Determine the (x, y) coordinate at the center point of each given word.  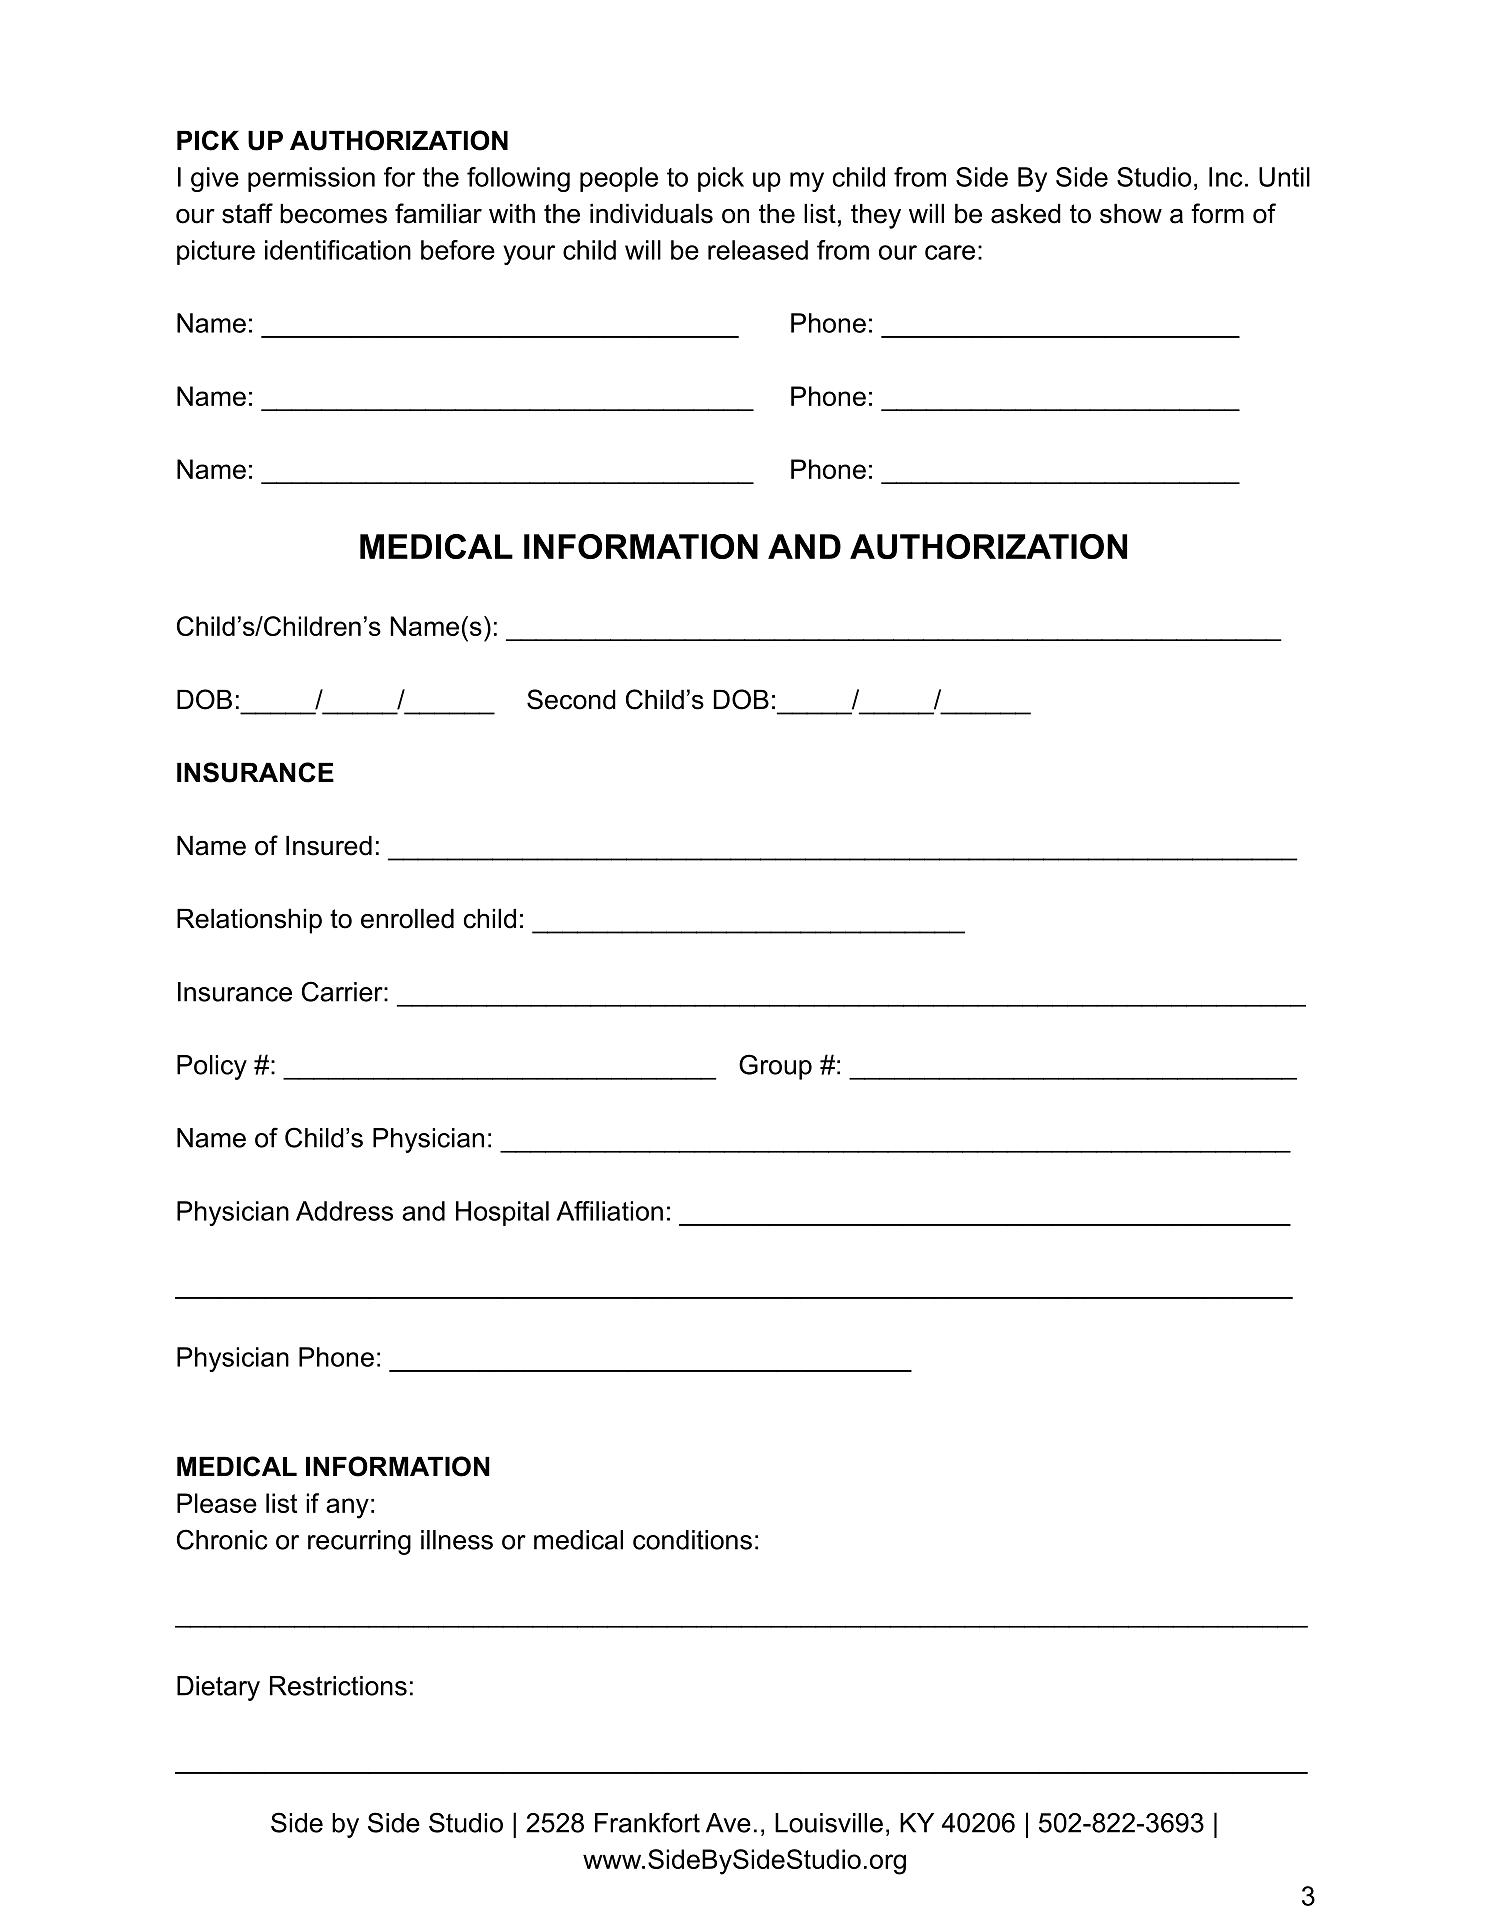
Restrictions (338, 1686)
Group (775, 1067)
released (758, 250)
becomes (333, 214)
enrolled (407, 919)
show (1131, 214)
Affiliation (609, 1211)
